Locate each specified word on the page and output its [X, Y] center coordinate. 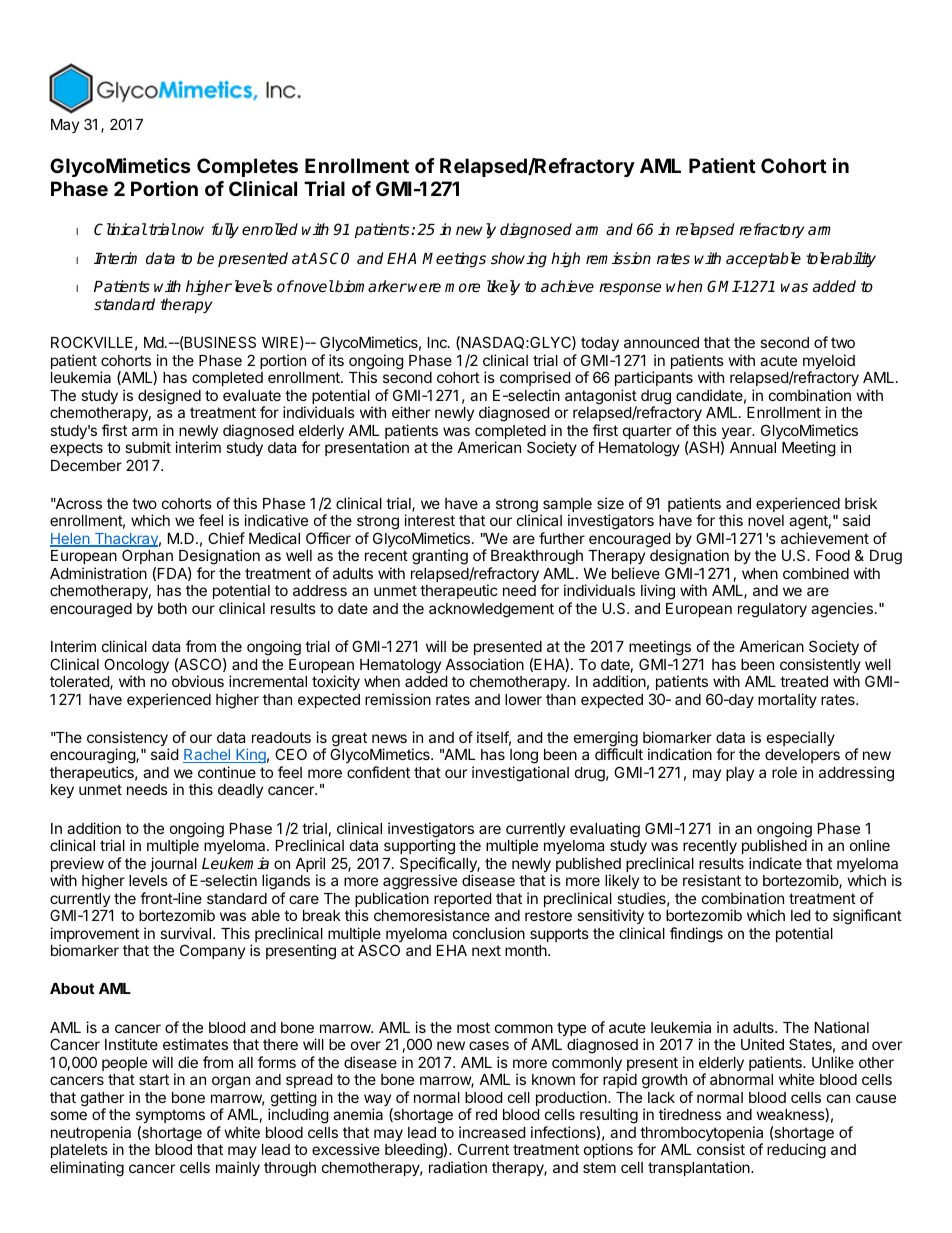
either [411, 412]
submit [148, 447]
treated [804, 681]
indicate [775, 863]
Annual [753, 447]
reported [462, 901]
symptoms [170, 1116]
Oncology [136, 667]
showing [519, 260]
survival [187, 933]
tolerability [841, 259]
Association [484, 664]
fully [225, 230]
